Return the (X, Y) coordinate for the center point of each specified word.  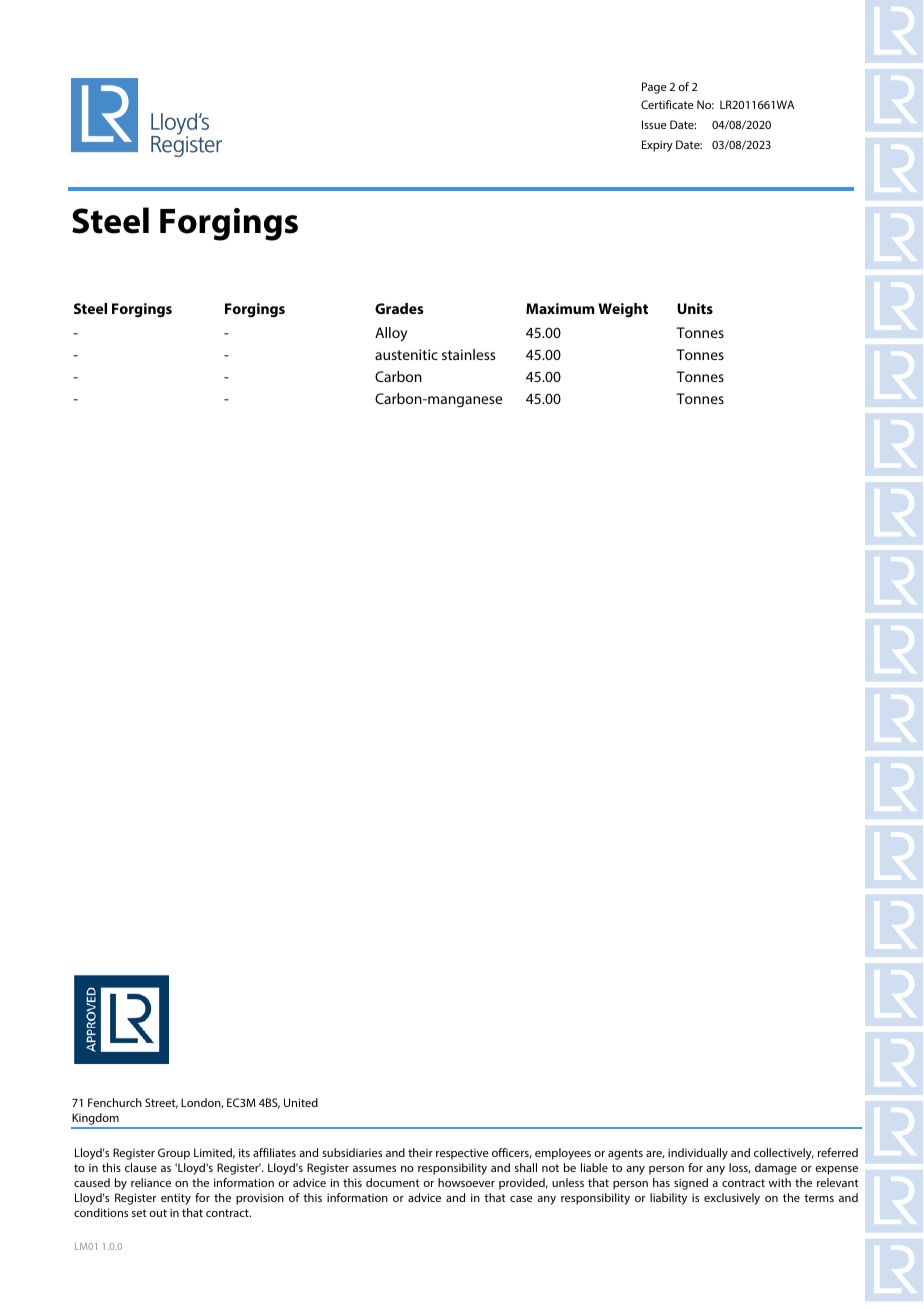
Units (695, 308)
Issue (654, 124)
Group (174, 1154)
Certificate (667, 104)
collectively (784, 1154)
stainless (468, 354)
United (301, 1102)
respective (462, 1154)
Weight (623, 310)
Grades (399, 308)
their (420, 1152)
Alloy (391, 334)
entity (176, 1199)
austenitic (406, 354)
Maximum (560, 308)
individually (698, 1154)
